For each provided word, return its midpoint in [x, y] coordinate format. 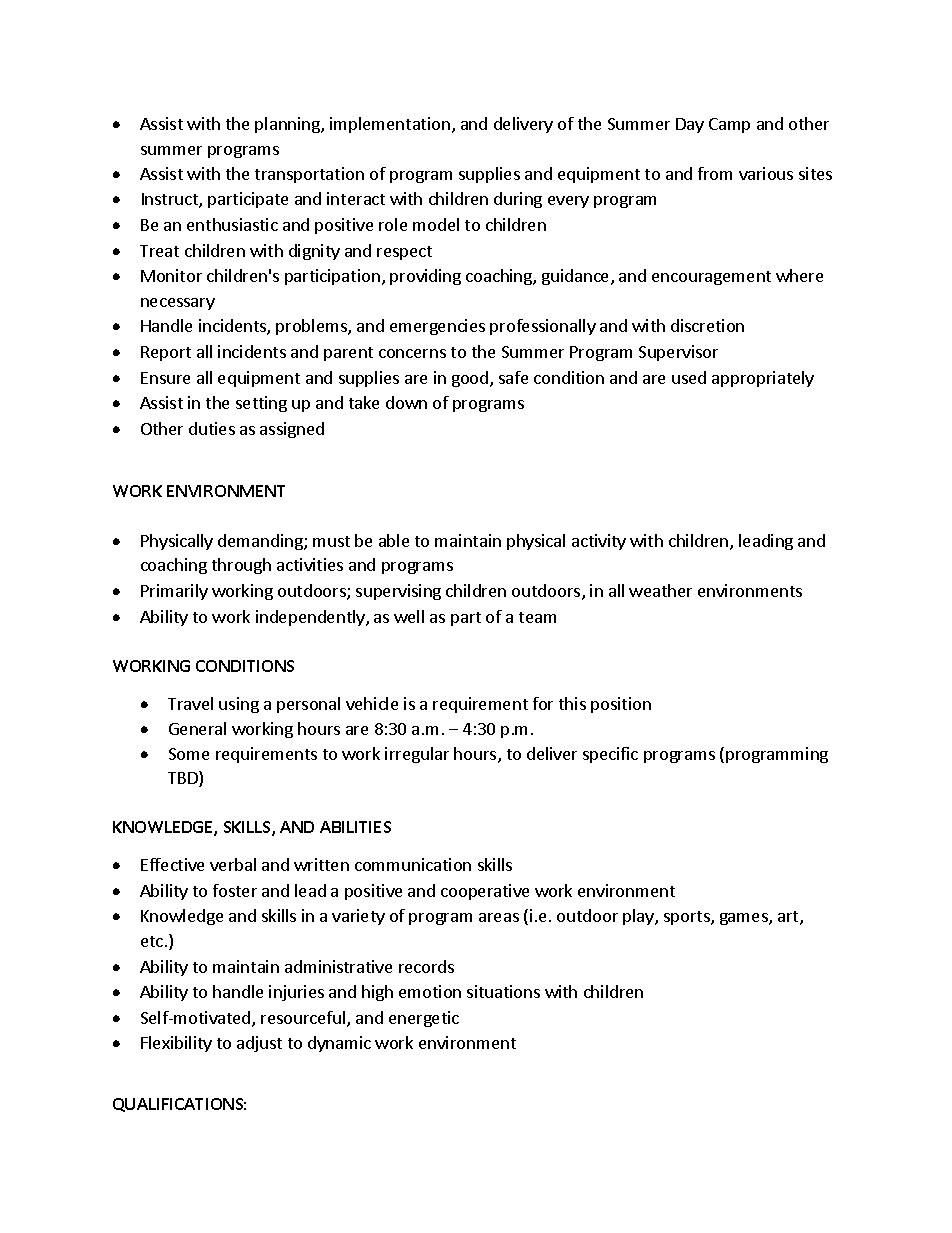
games [745, 919]
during [518, 200]
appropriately [763, 379]
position [621, 705]
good [471, 379]
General [197, 728]
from [715, 173]
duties [212, 428]
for [543, 703]
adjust [259, 1044]
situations [503, 991]
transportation [309, 175]
